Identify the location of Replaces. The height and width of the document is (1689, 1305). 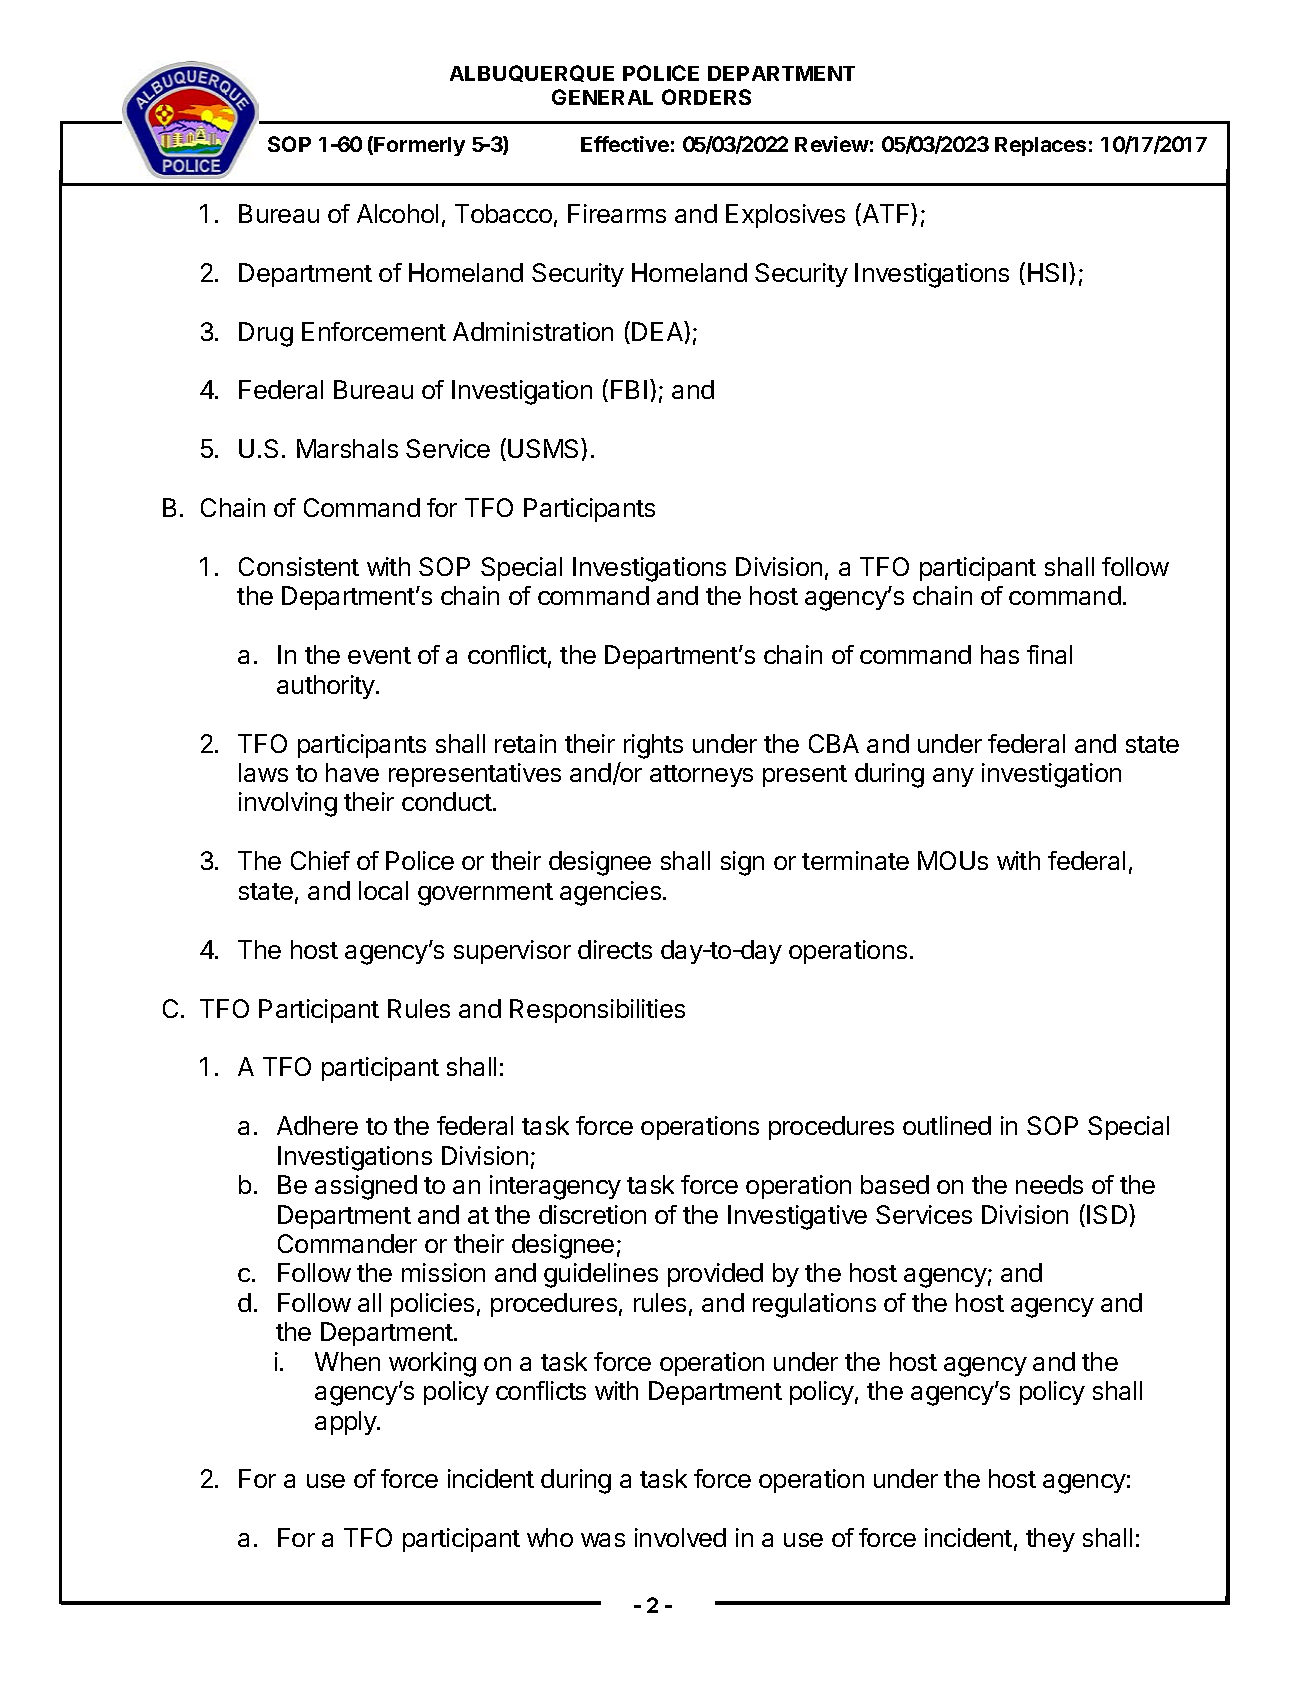
(1040, 146).
